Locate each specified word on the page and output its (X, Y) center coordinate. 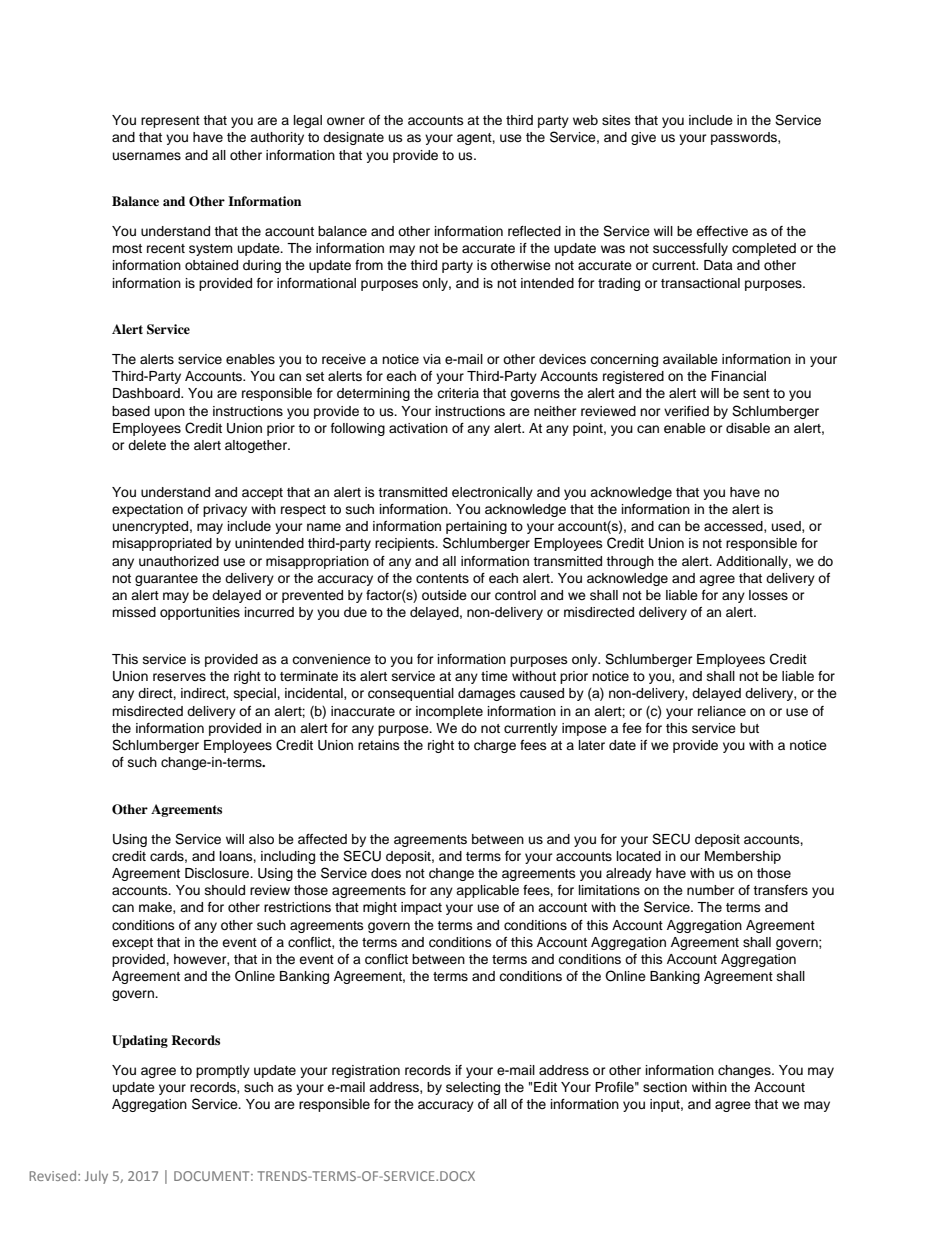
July (96, 1177)
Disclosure (218, 873)
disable (748, 428)
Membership (743, 857)
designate (353, 138)
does (386, 873)
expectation (147, 510)
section (665, 1087)
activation (418, 428)
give (643, 138)
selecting (473, 1088)
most (127, 248)
